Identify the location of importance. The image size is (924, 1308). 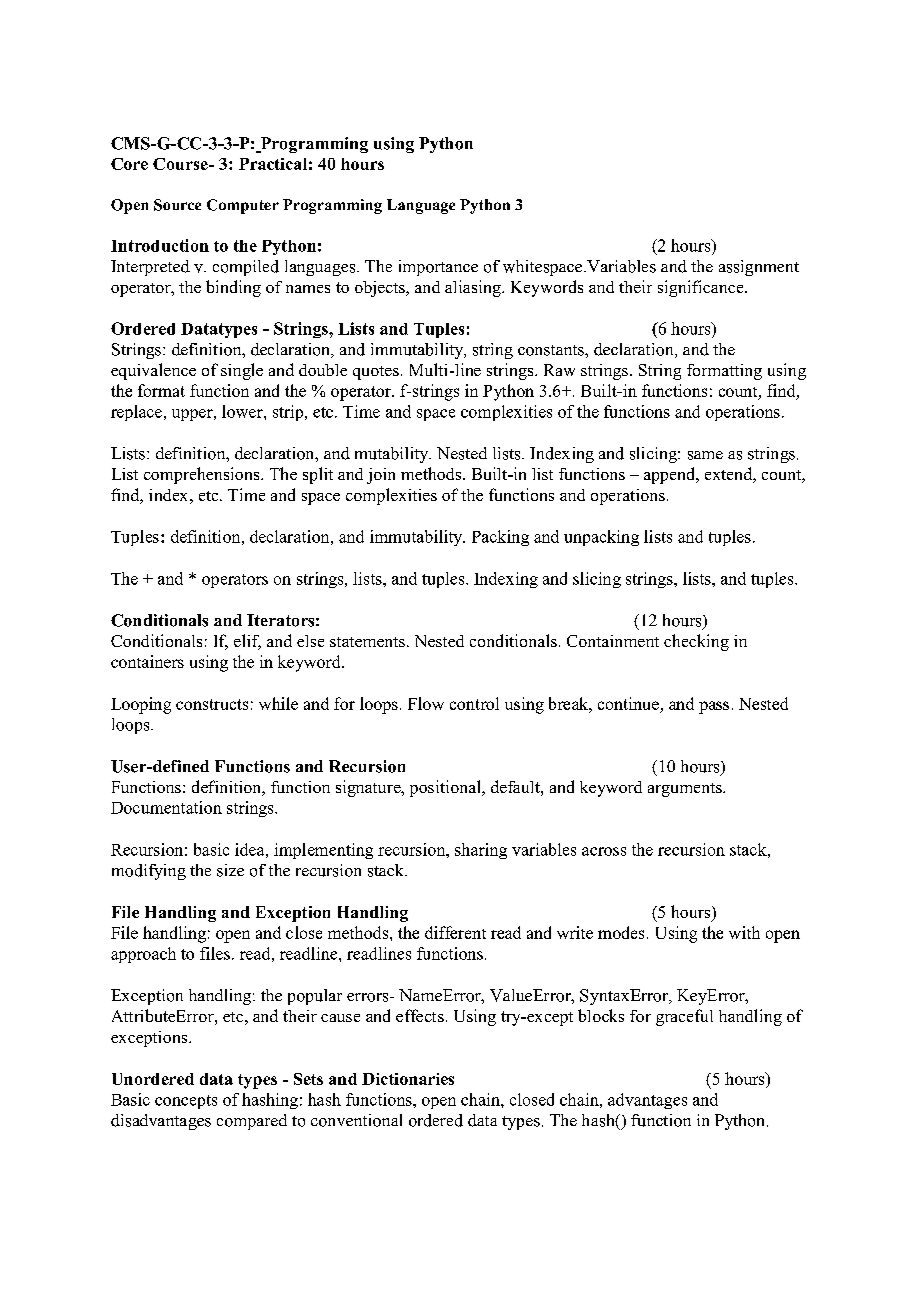
(438, 268).
